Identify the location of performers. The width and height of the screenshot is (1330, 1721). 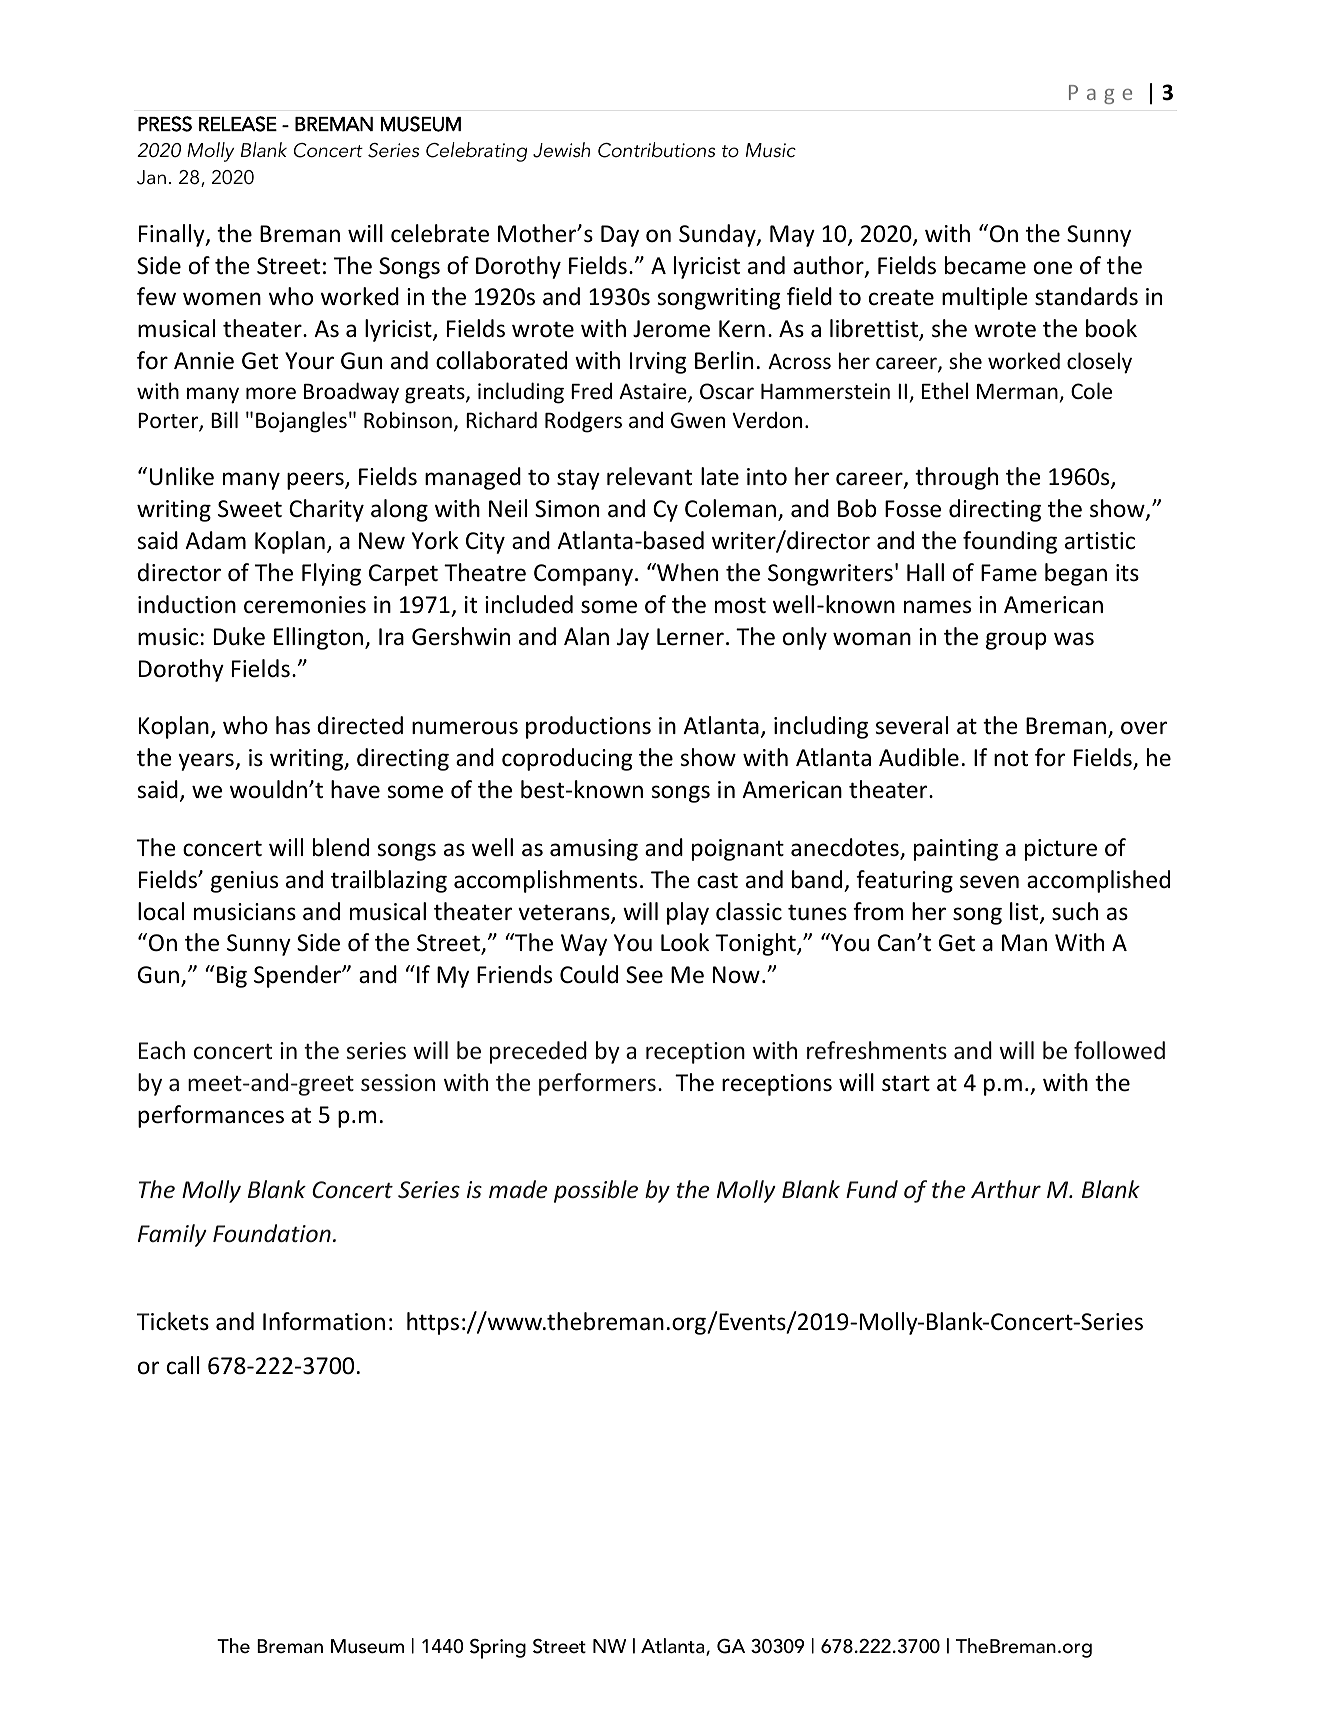
(597, 1084).
